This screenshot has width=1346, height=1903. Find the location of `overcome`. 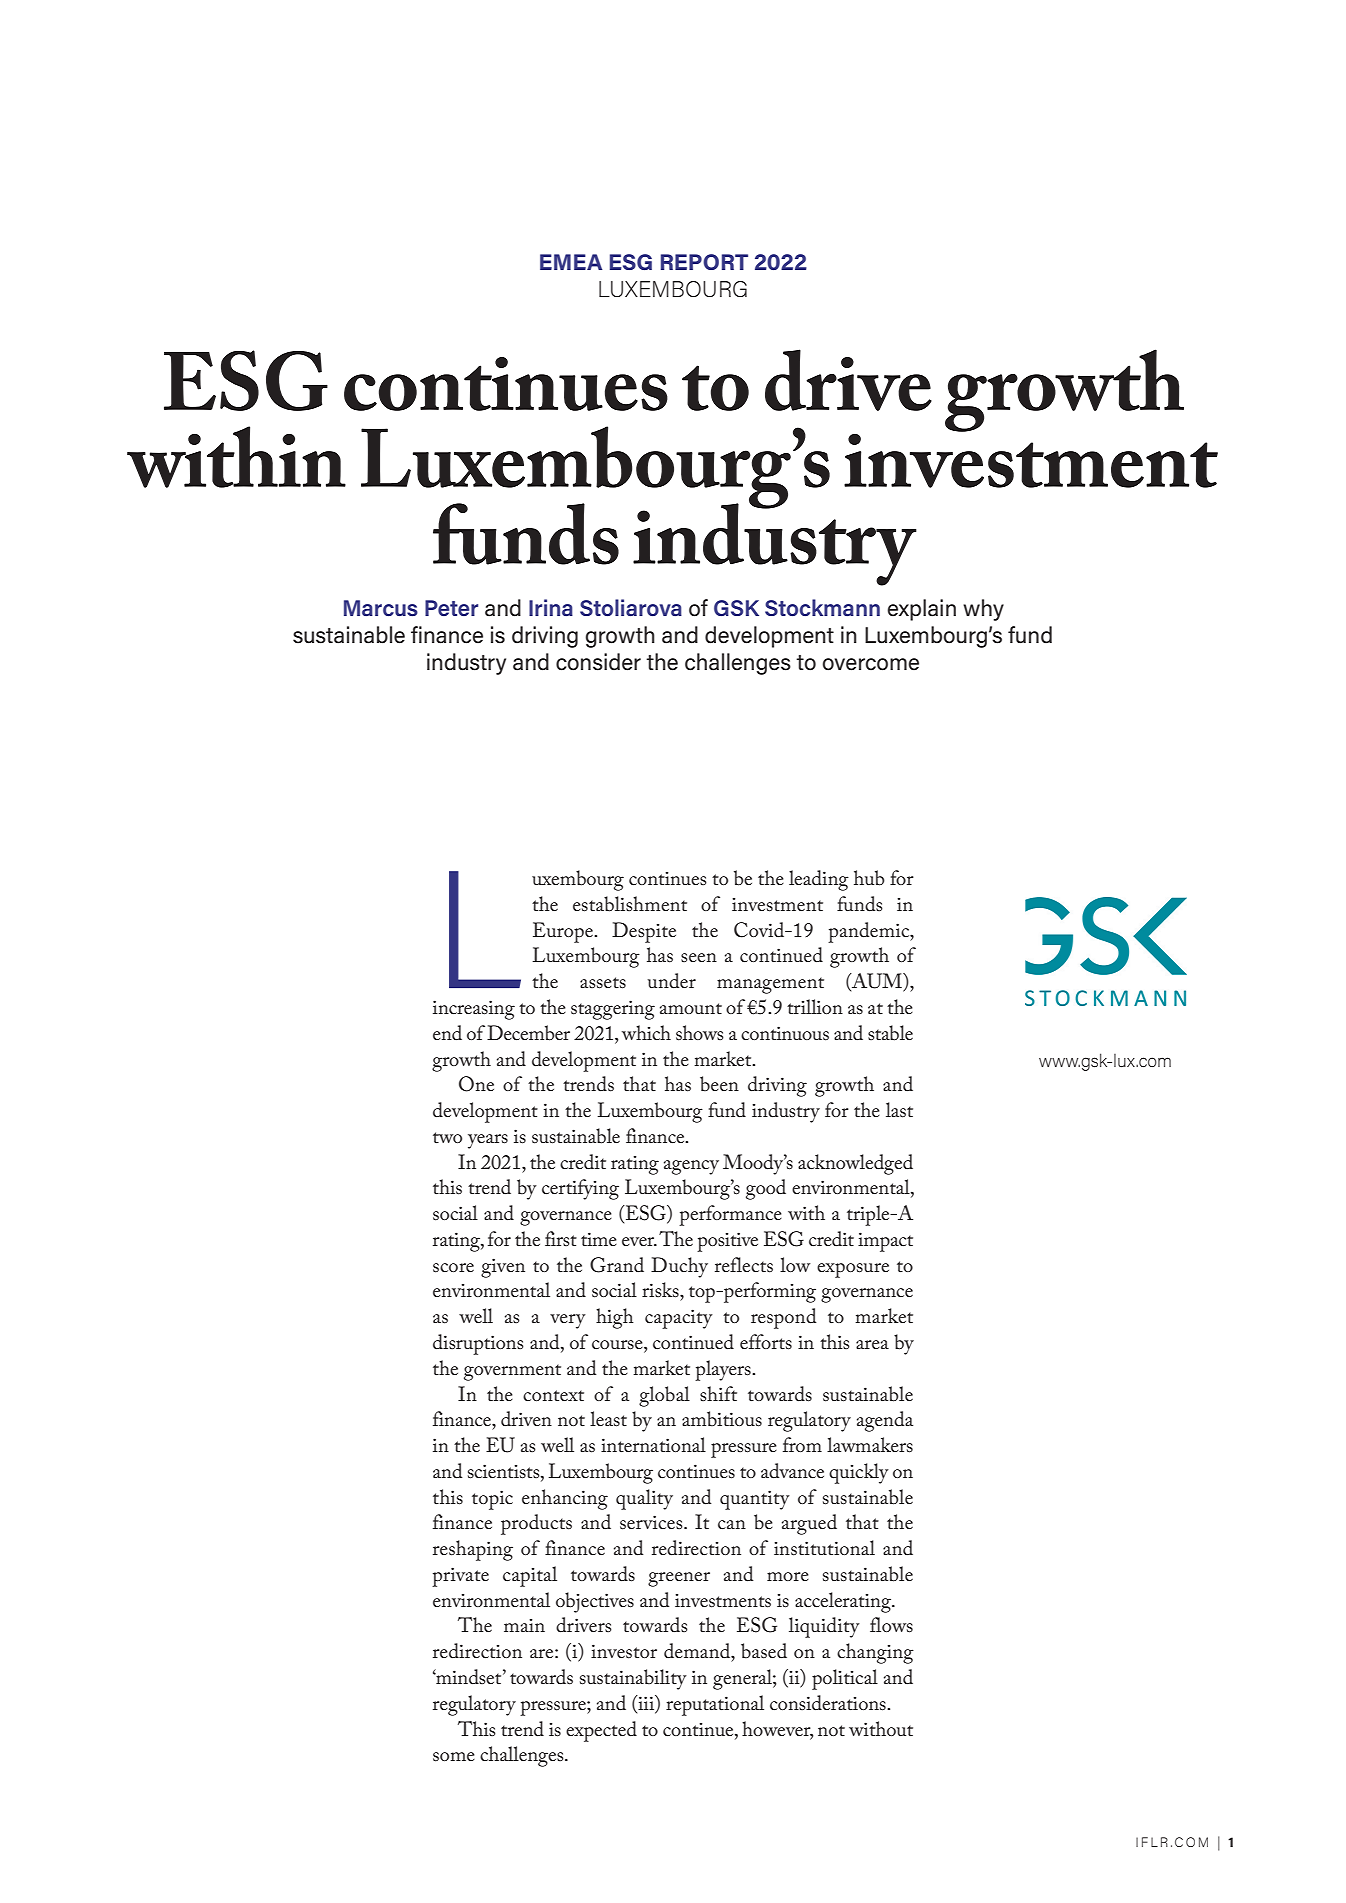

overcome is located at coordinates (871, 664).
